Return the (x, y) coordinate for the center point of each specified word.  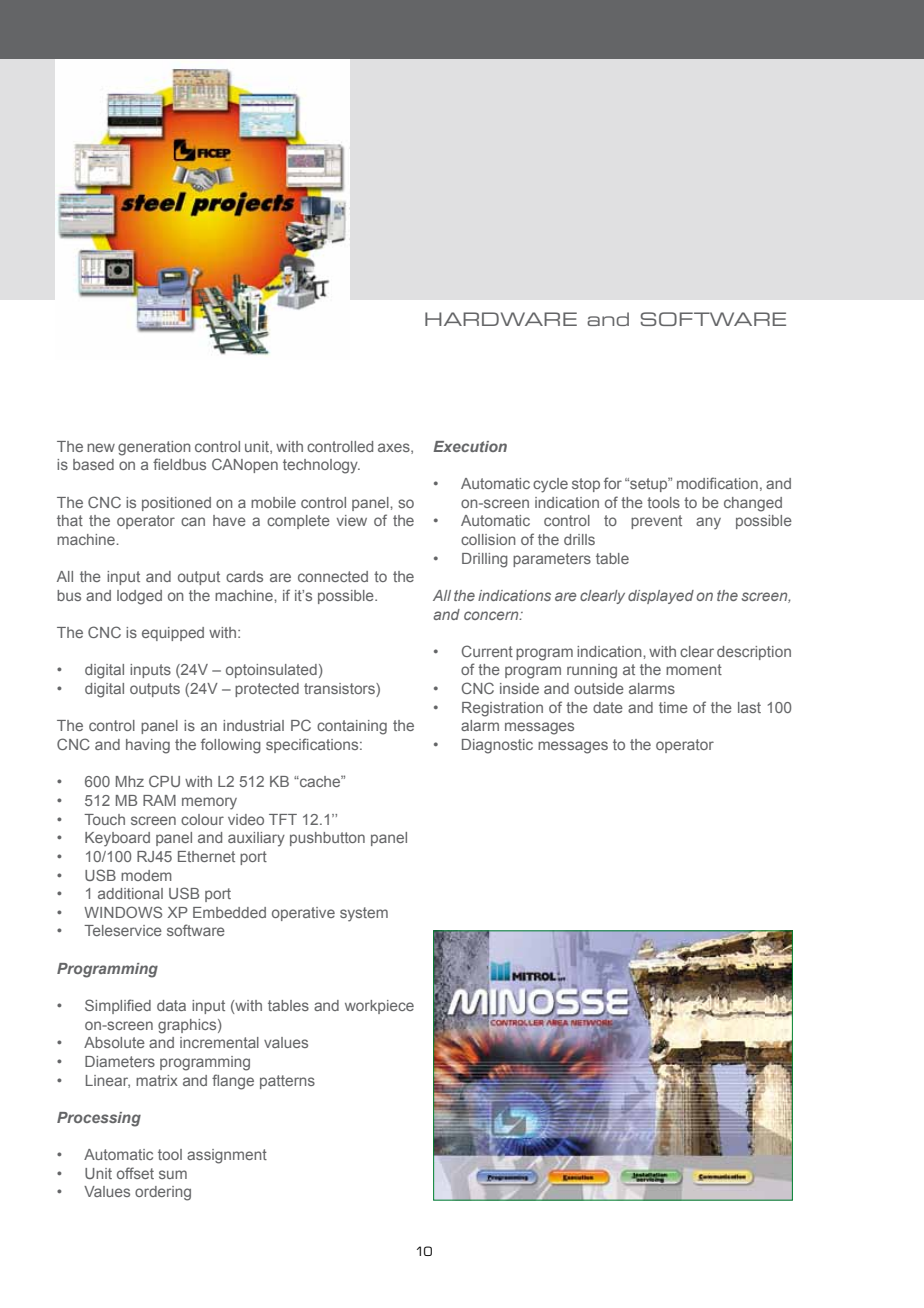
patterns (287, 1082)
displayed (661, 597)
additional (130, 893)
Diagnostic (497, 746)
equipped (173, 634)
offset (135, 1173)
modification (717, 483)
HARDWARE (501, 319)
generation (154, 448)
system (364, 914)
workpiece (379, 1007)
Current (487, 651)
